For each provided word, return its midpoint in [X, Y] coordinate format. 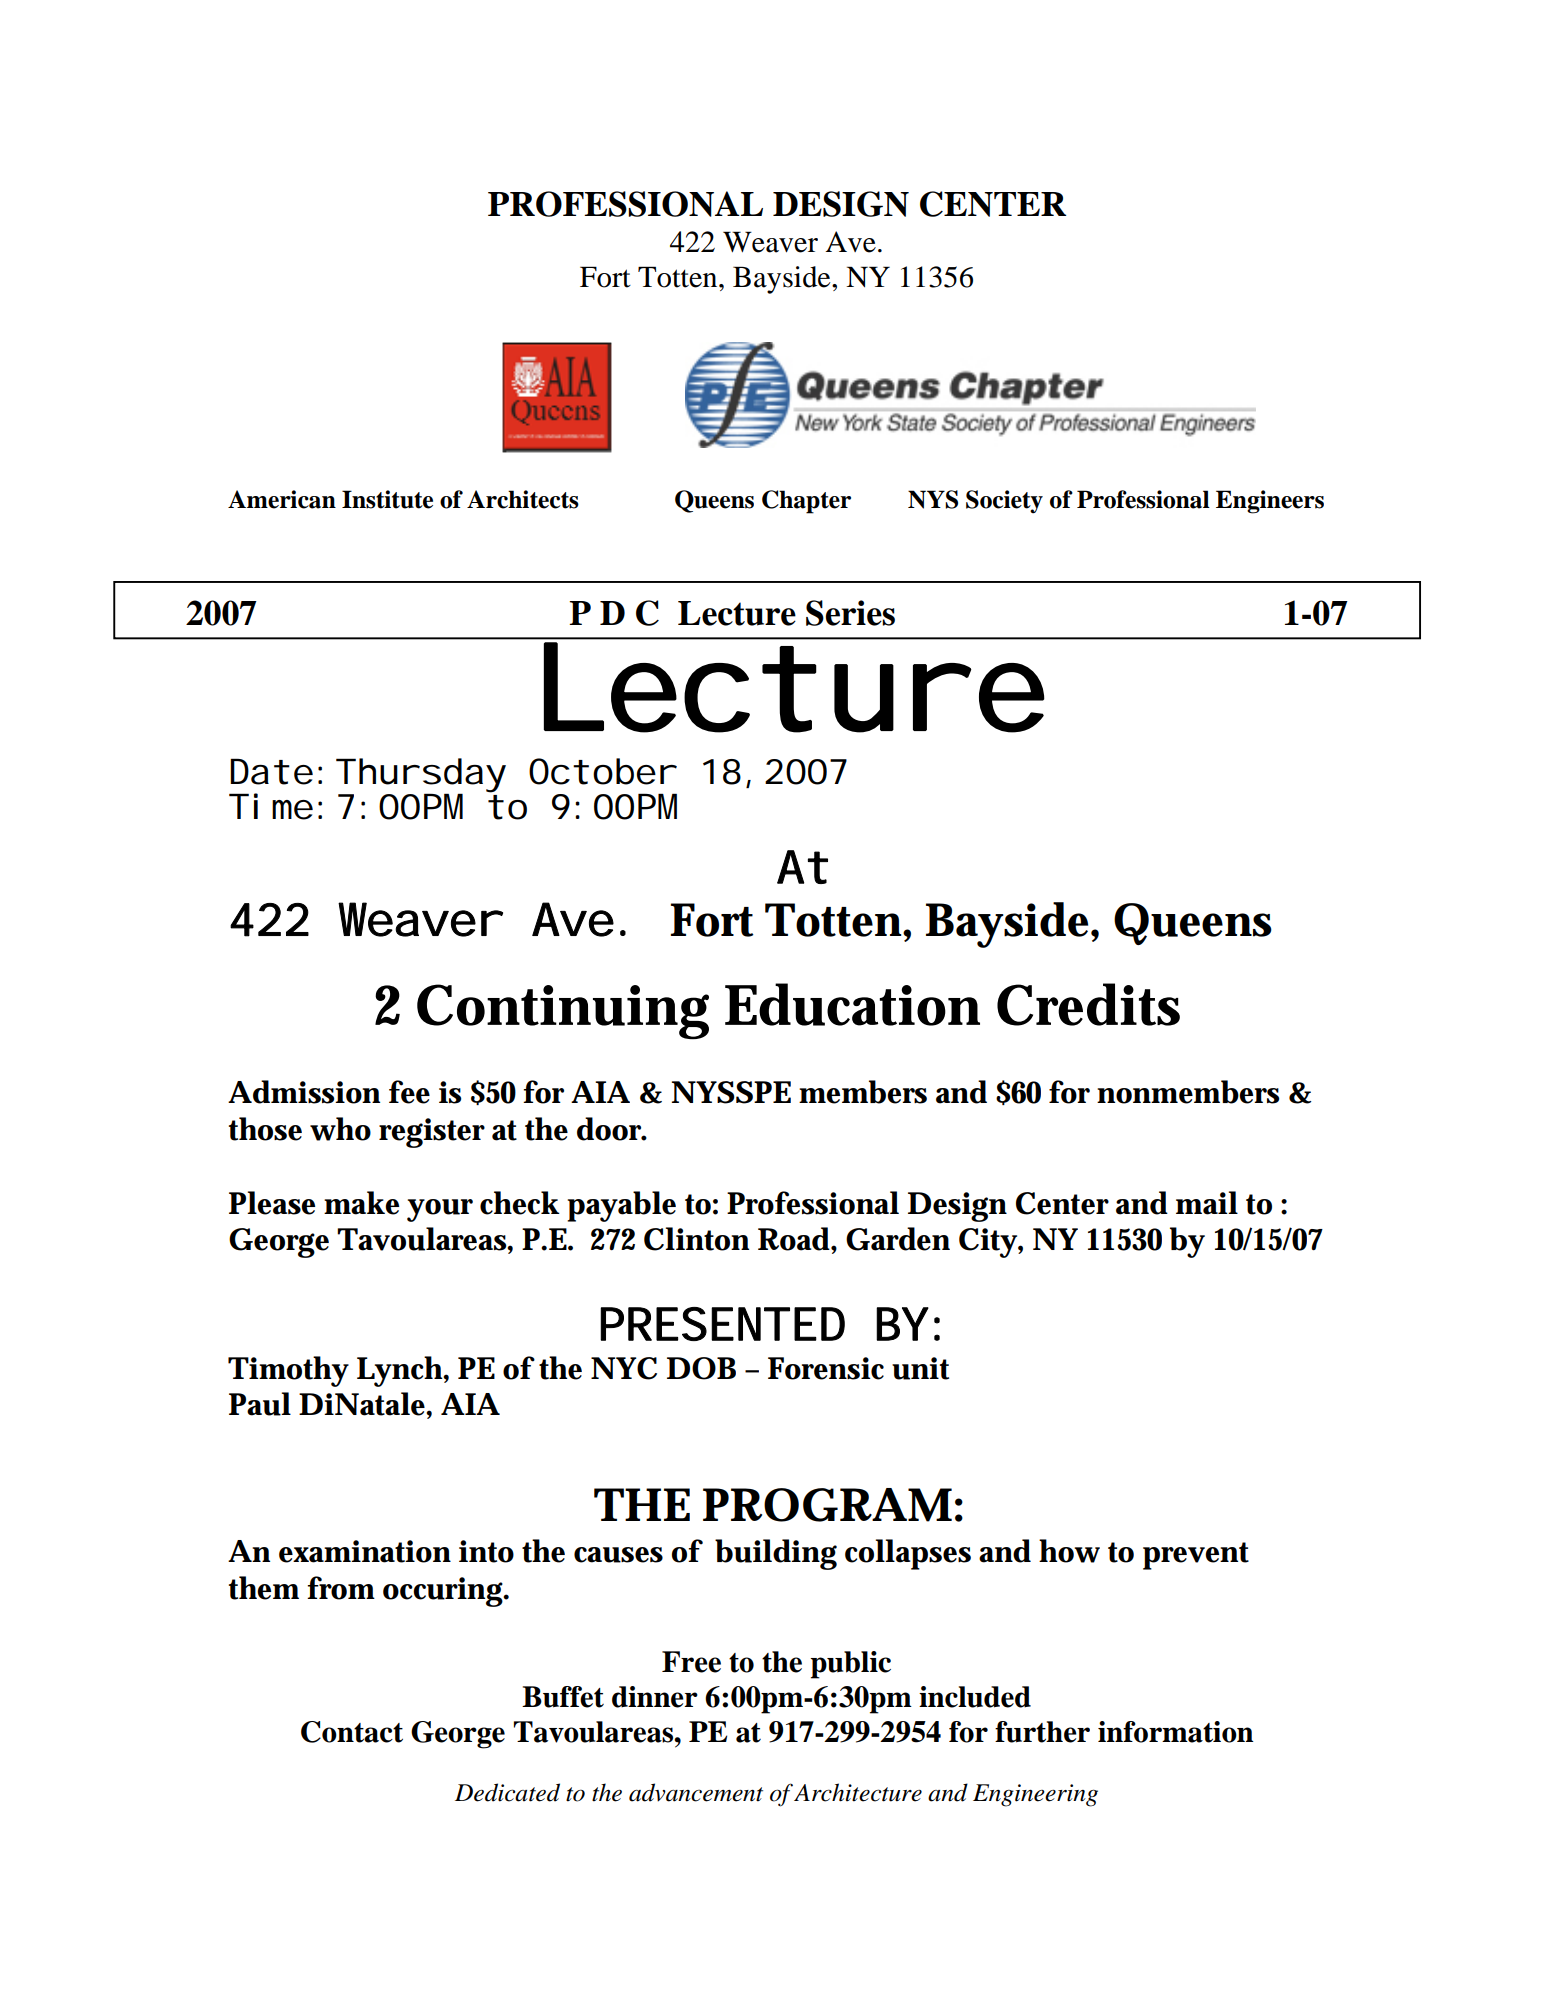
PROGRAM [827, 1505]
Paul [260, 1404]
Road [795, 1239]
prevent [1196, 1556]
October [601, 771]
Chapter [806, 502]
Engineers [1270, 502]
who [340, 1129]
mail [1207, 1203]
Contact [352, 1732]
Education [852, 1004]
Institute [387, 499]
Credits [1088, 1004]
